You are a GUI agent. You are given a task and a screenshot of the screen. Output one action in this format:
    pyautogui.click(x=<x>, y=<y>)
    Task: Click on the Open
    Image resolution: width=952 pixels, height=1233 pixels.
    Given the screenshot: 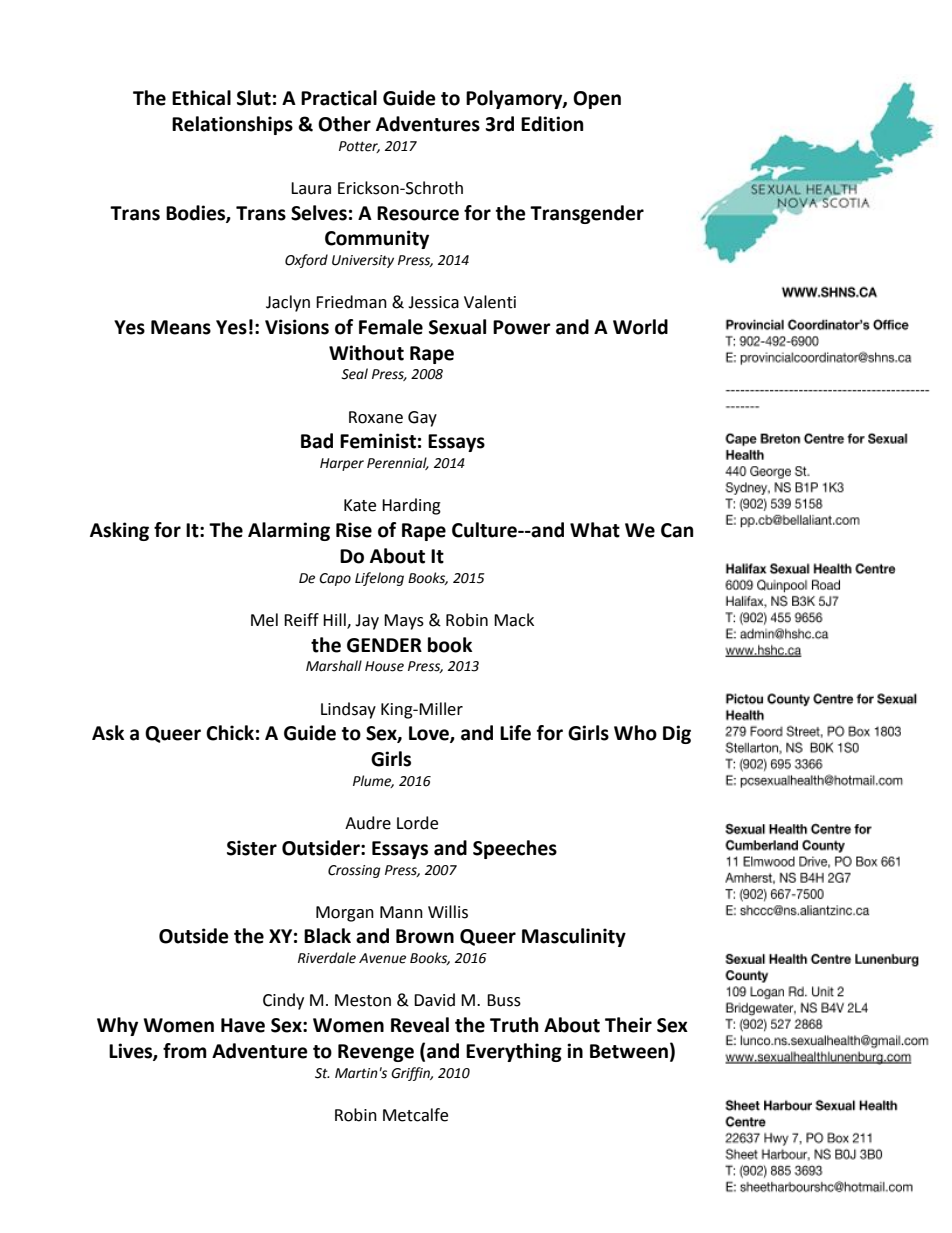 What is the action you would take?
    pyautogui.click(x=597, y=100)
